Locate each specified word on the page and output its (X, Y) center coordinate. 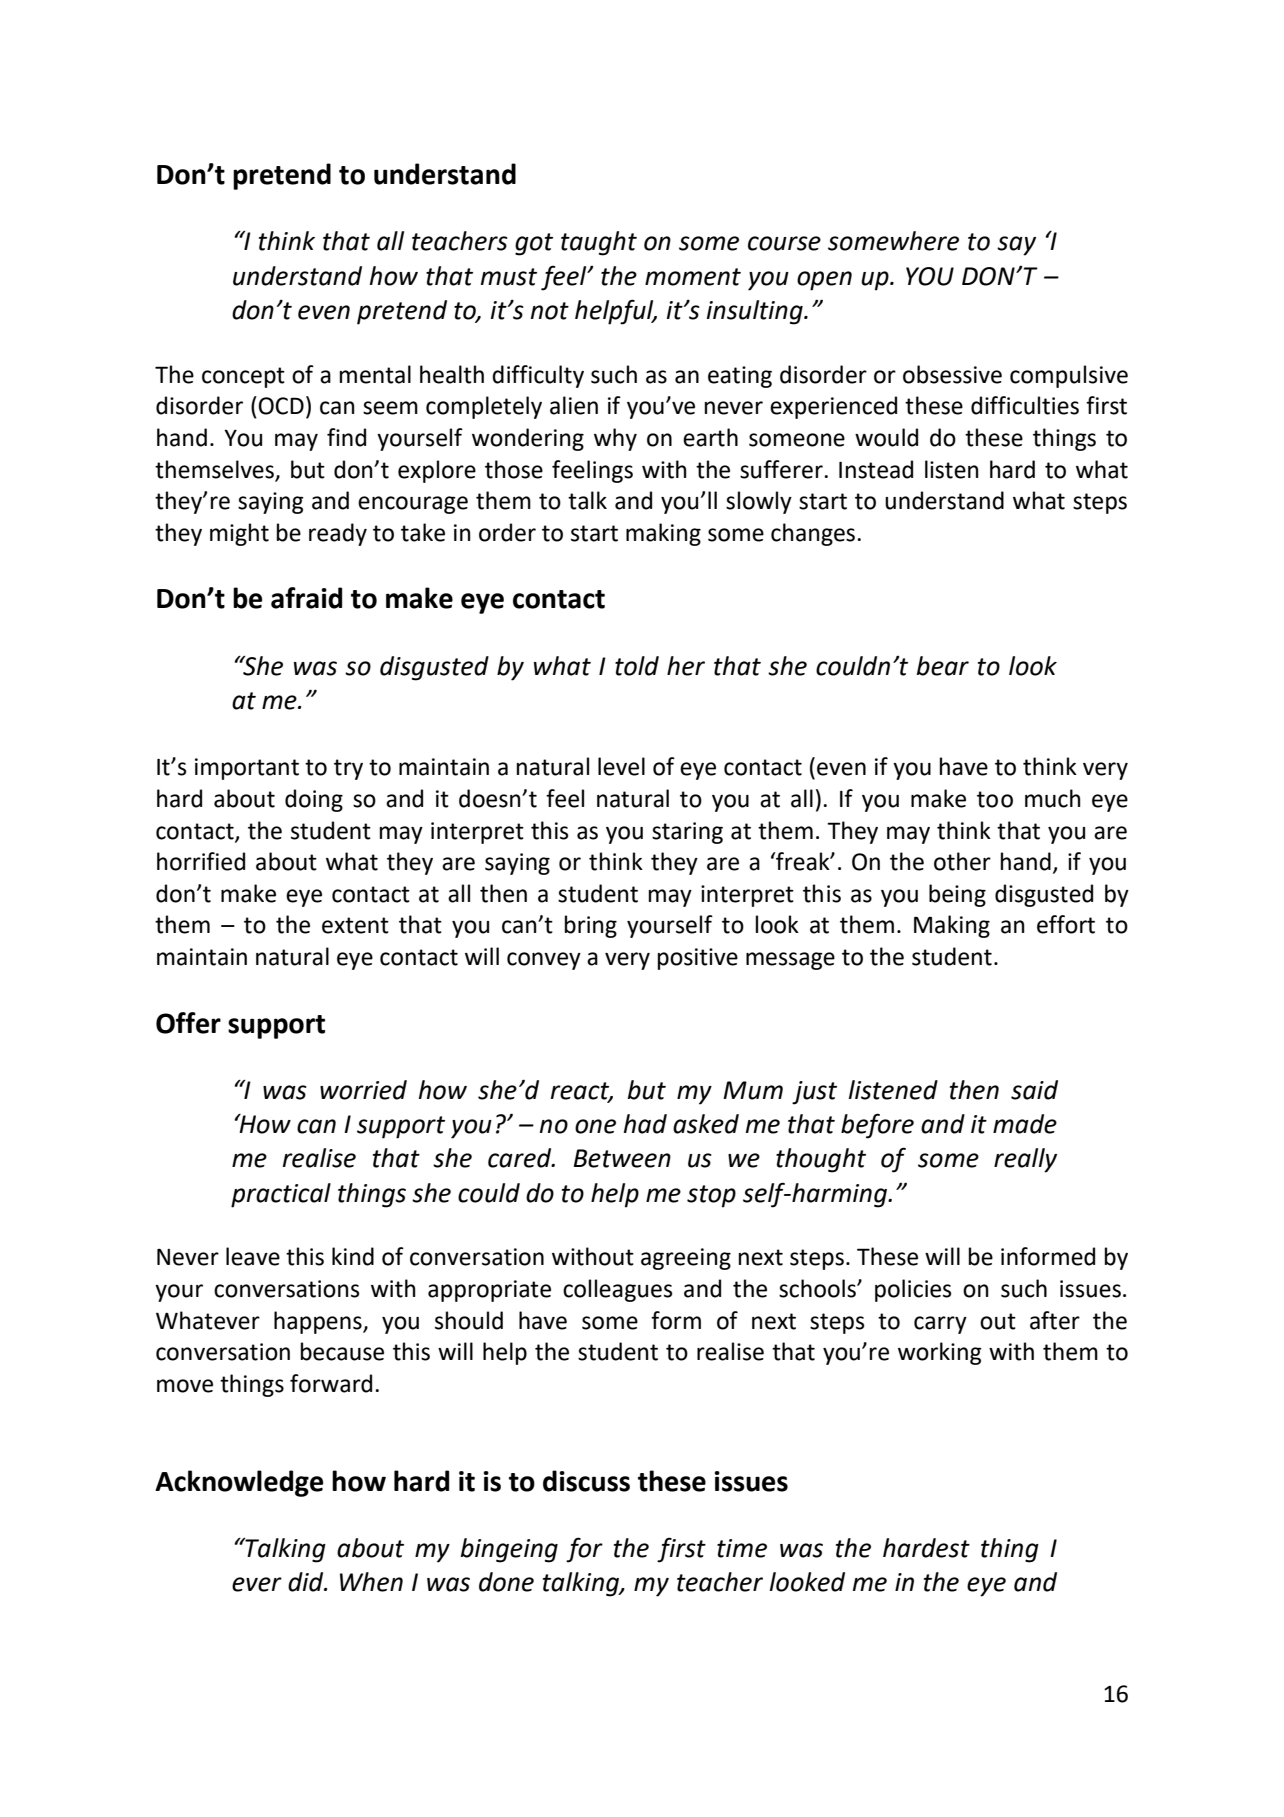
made (1025, 1124)
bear (943, 666)
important (247, 769)
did (307, 1582)
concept (243, 377)
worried (363, 1090)
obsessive (952, 374)
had (645, 1124)
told (637, 666)
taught (599, 243)
